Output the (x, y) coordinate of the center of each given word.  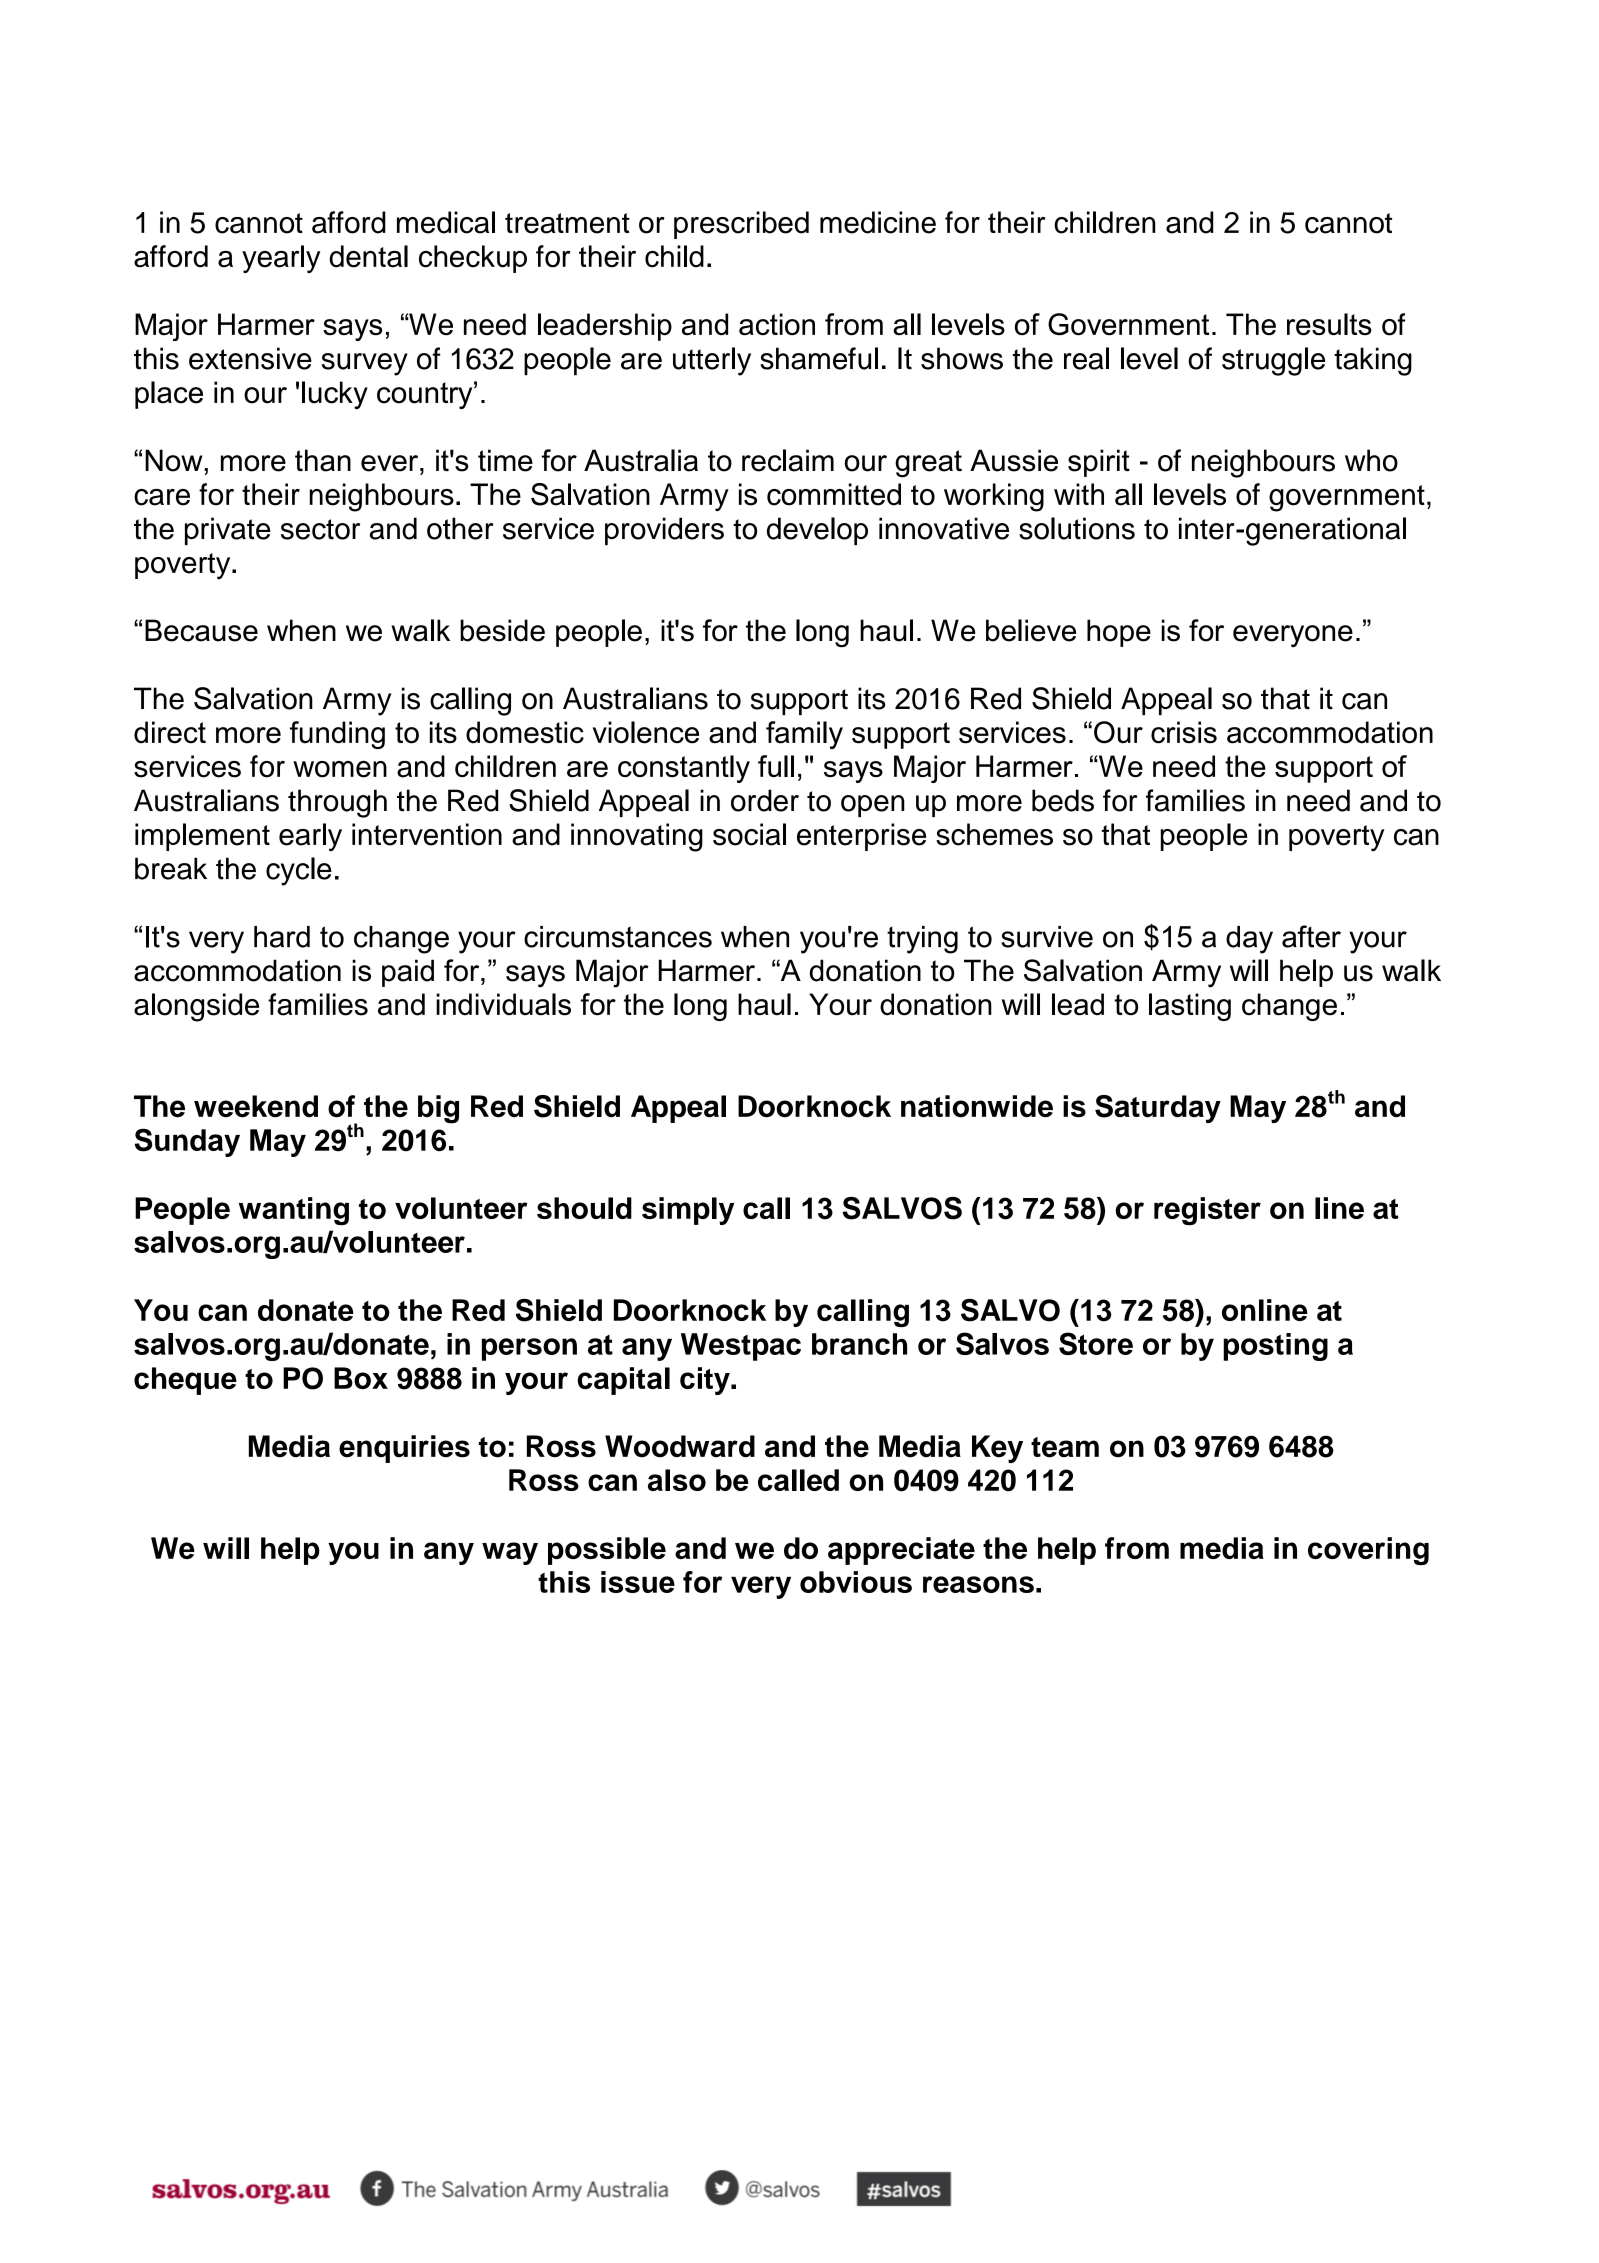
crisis (1184, 732)
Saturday (1158, 1109)
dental (368, 256)
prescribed (741, 225)
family (804, 735)
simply (688, 1211)
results (1329, 324)
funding (337, 735)
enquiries (404, 1449)
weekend (256, 1106)
